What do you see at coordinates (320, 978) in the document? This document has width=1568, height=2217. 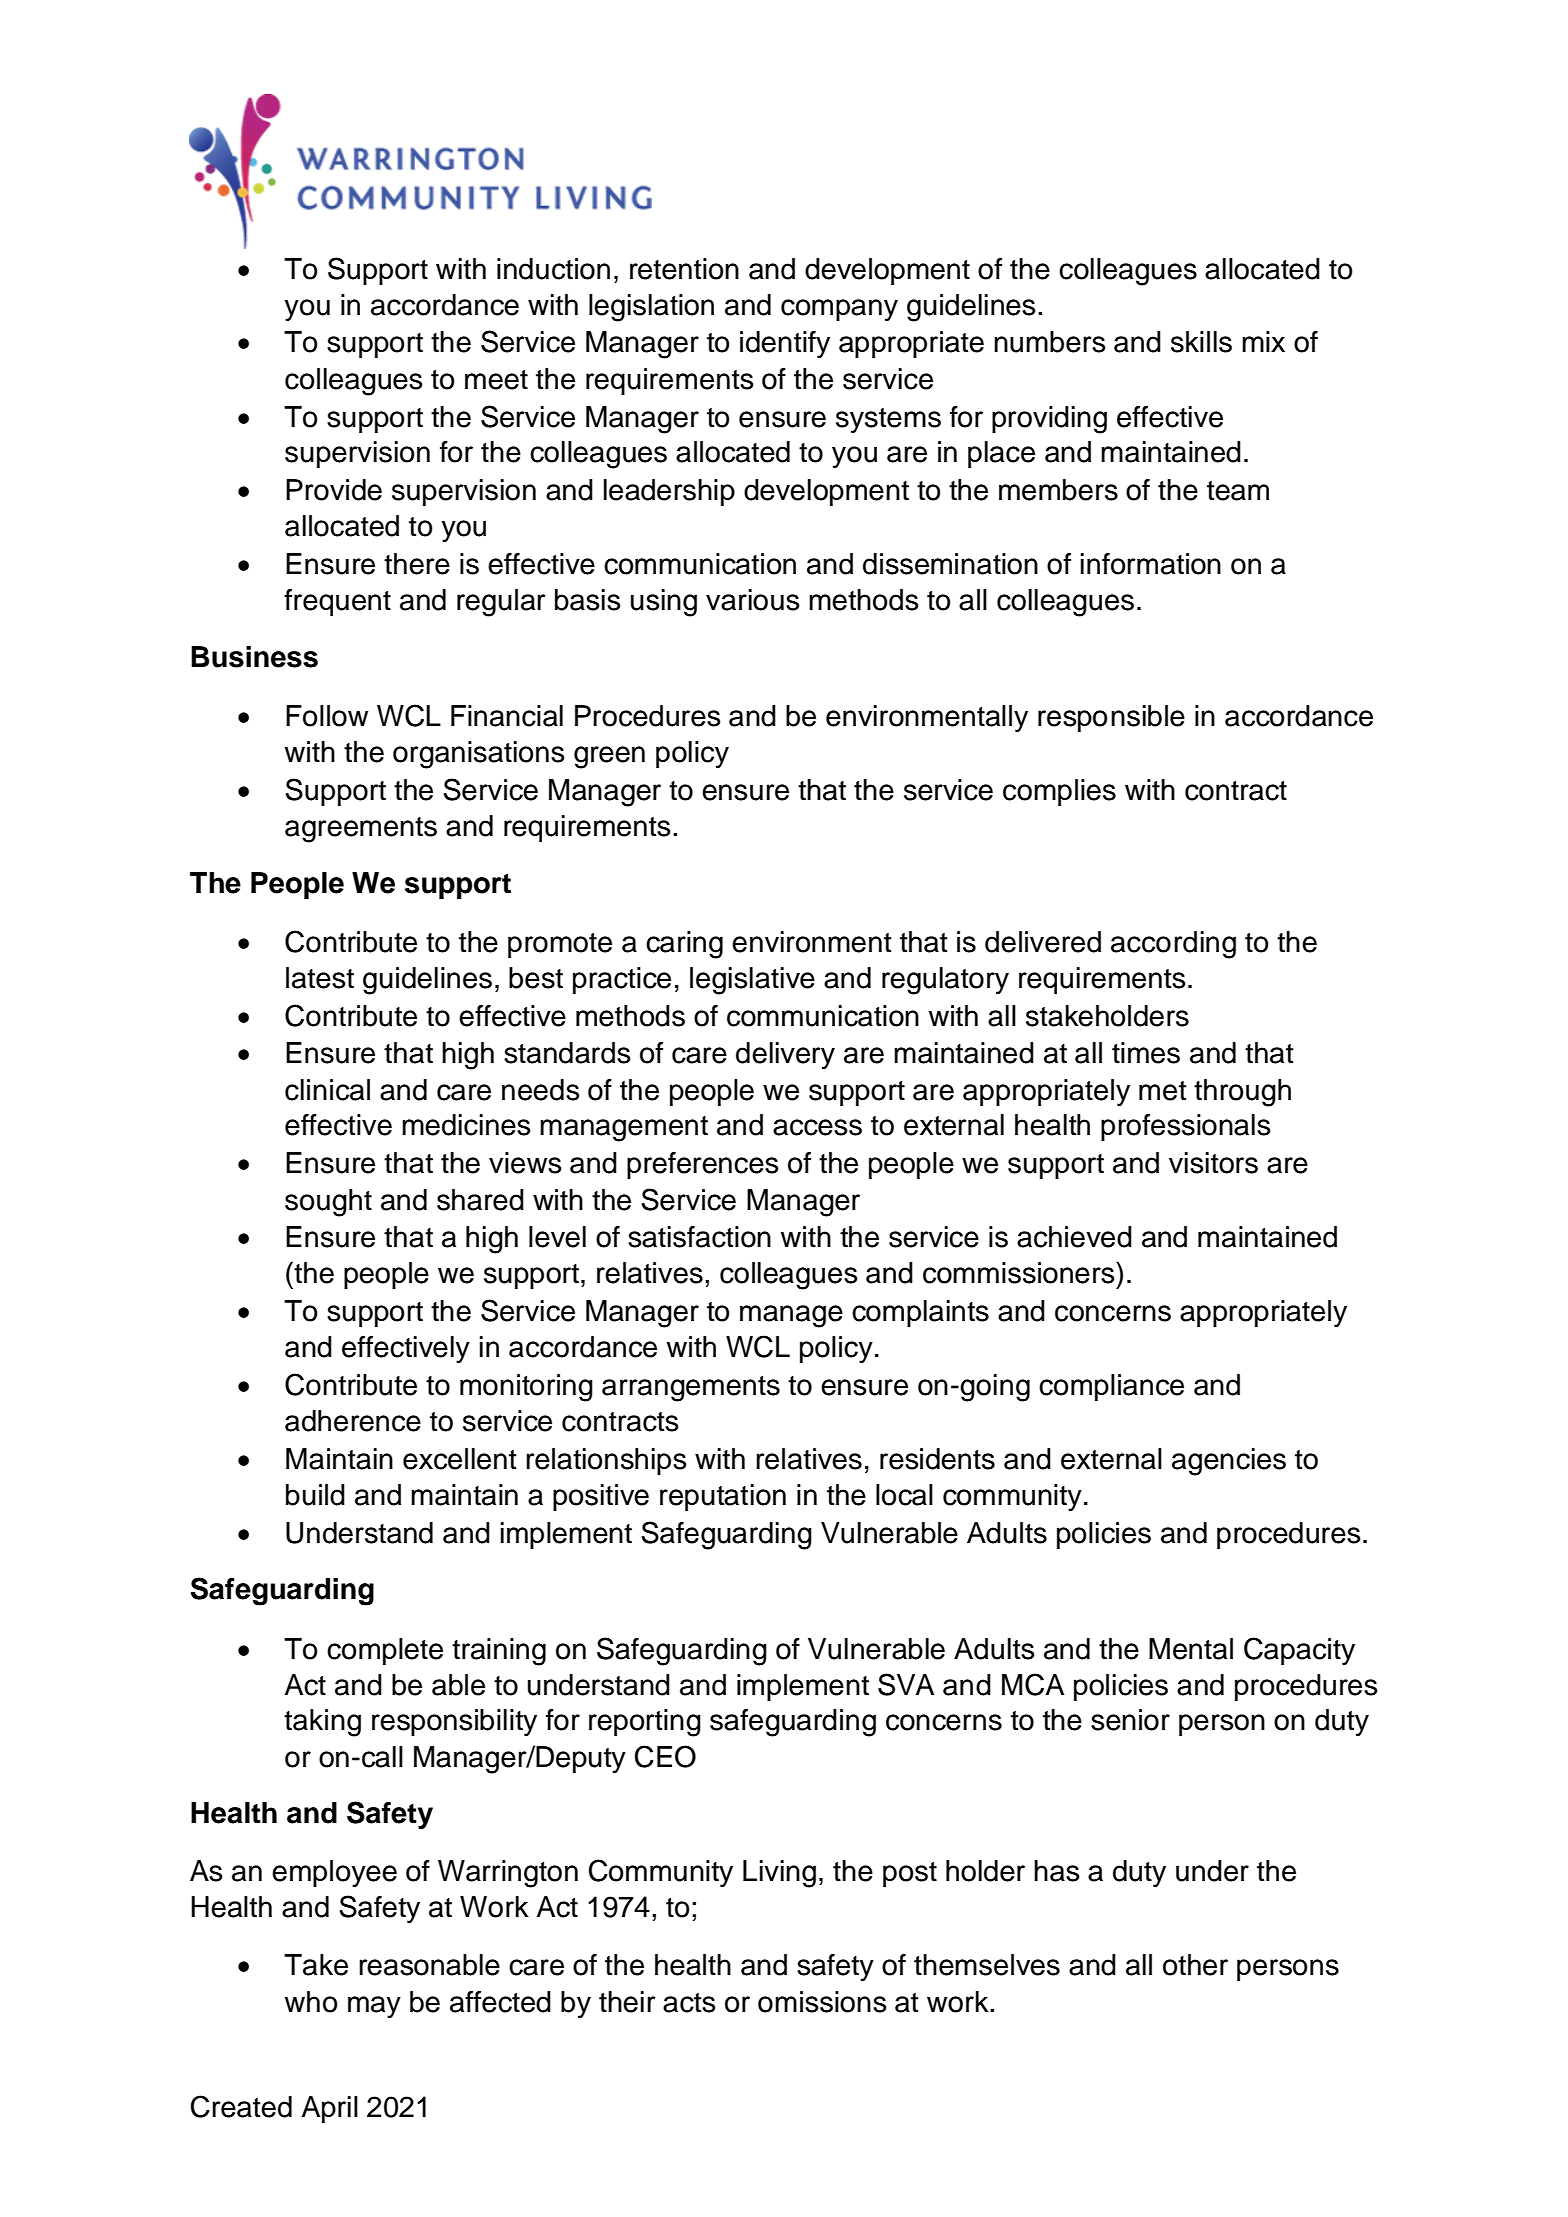 I see `latest` at bounding box center [320, 978].
